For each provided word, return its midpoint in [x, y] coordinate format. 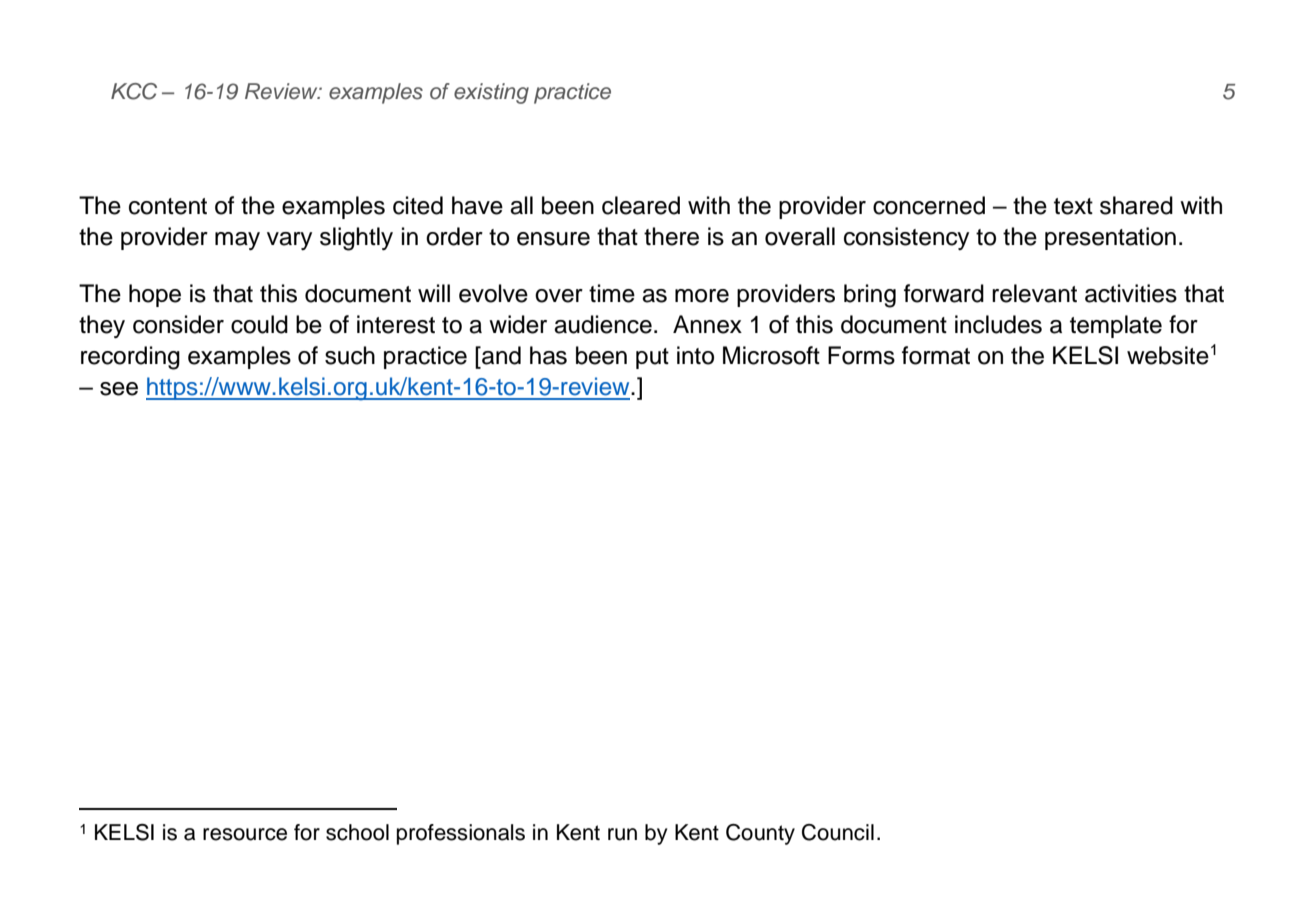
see [119, 389]
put [652, 358]
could [259, 324]
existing [491, 93]
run [622, 834]
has [548, 355]
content [168, 206]
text [1073, 206]
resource [245, 834]
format [936, 355]
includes [998, 324]
